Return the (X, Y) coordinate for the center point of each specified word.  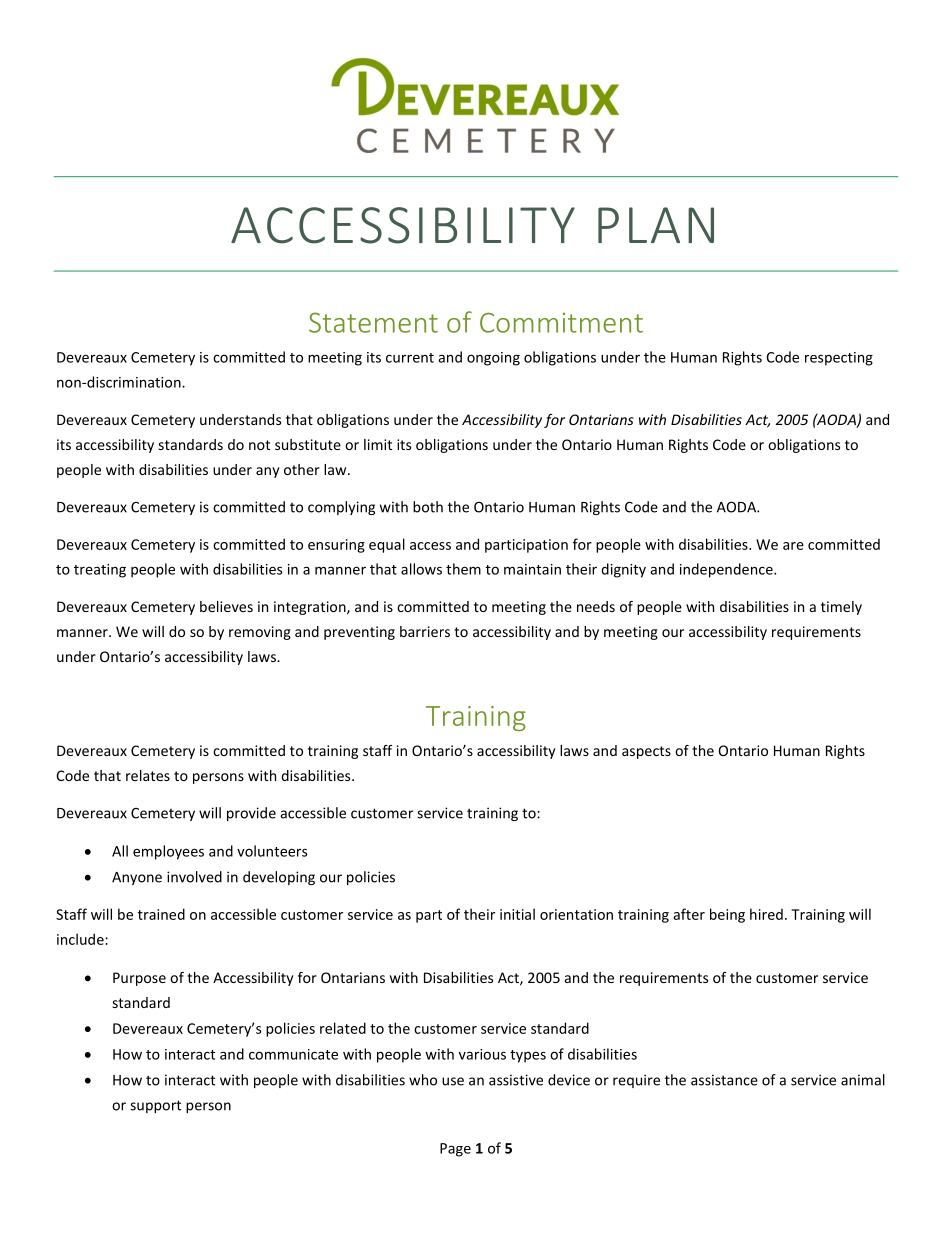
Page (455, 1150)
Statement (373, 322)
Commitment (561, 322)
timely (841, 608)
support (155, 1106)
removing (260, 633)
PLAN (656, 225)
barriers (425, 631)
